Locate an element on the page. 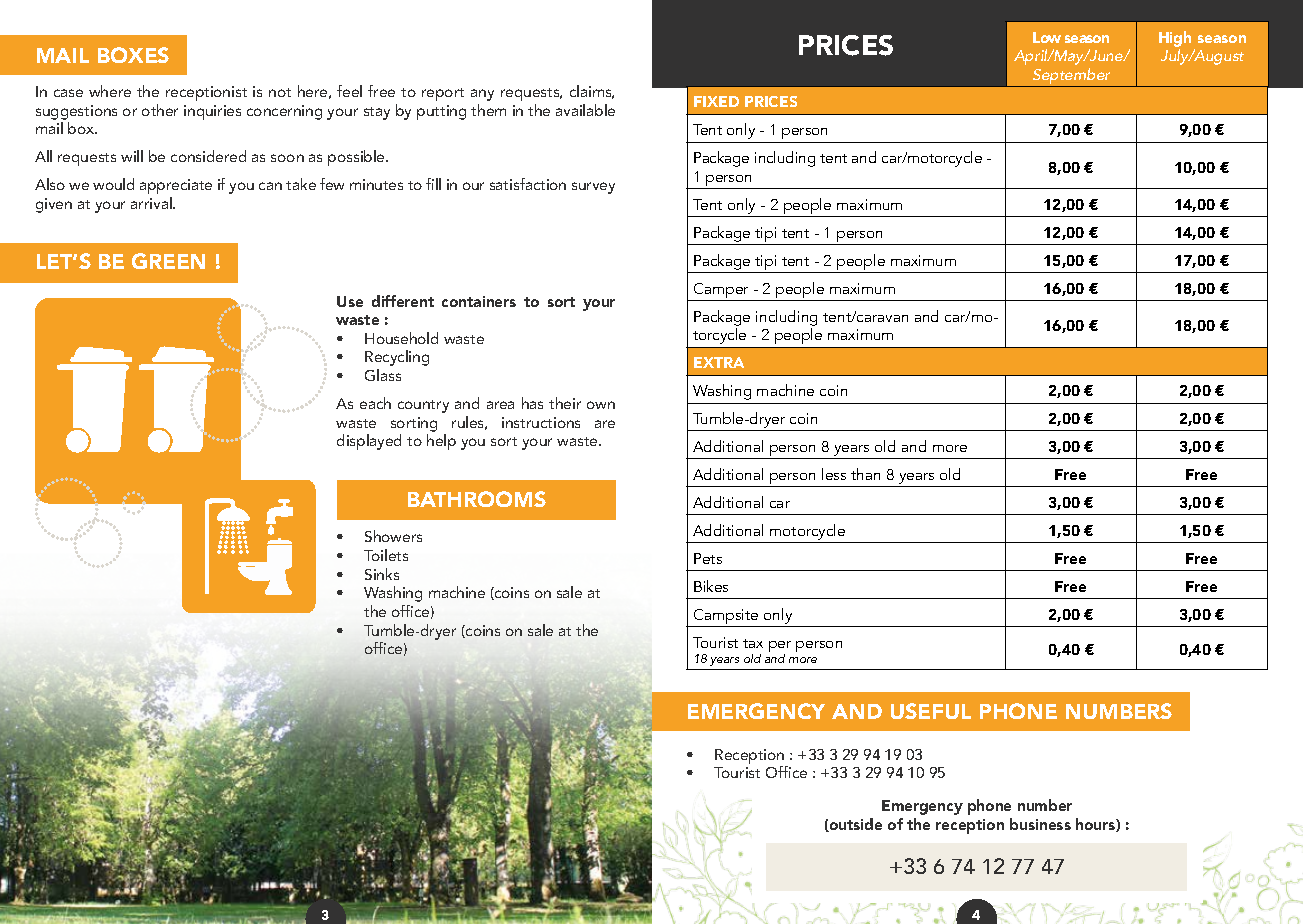  BOXES is located at coordinates (133, 55).
